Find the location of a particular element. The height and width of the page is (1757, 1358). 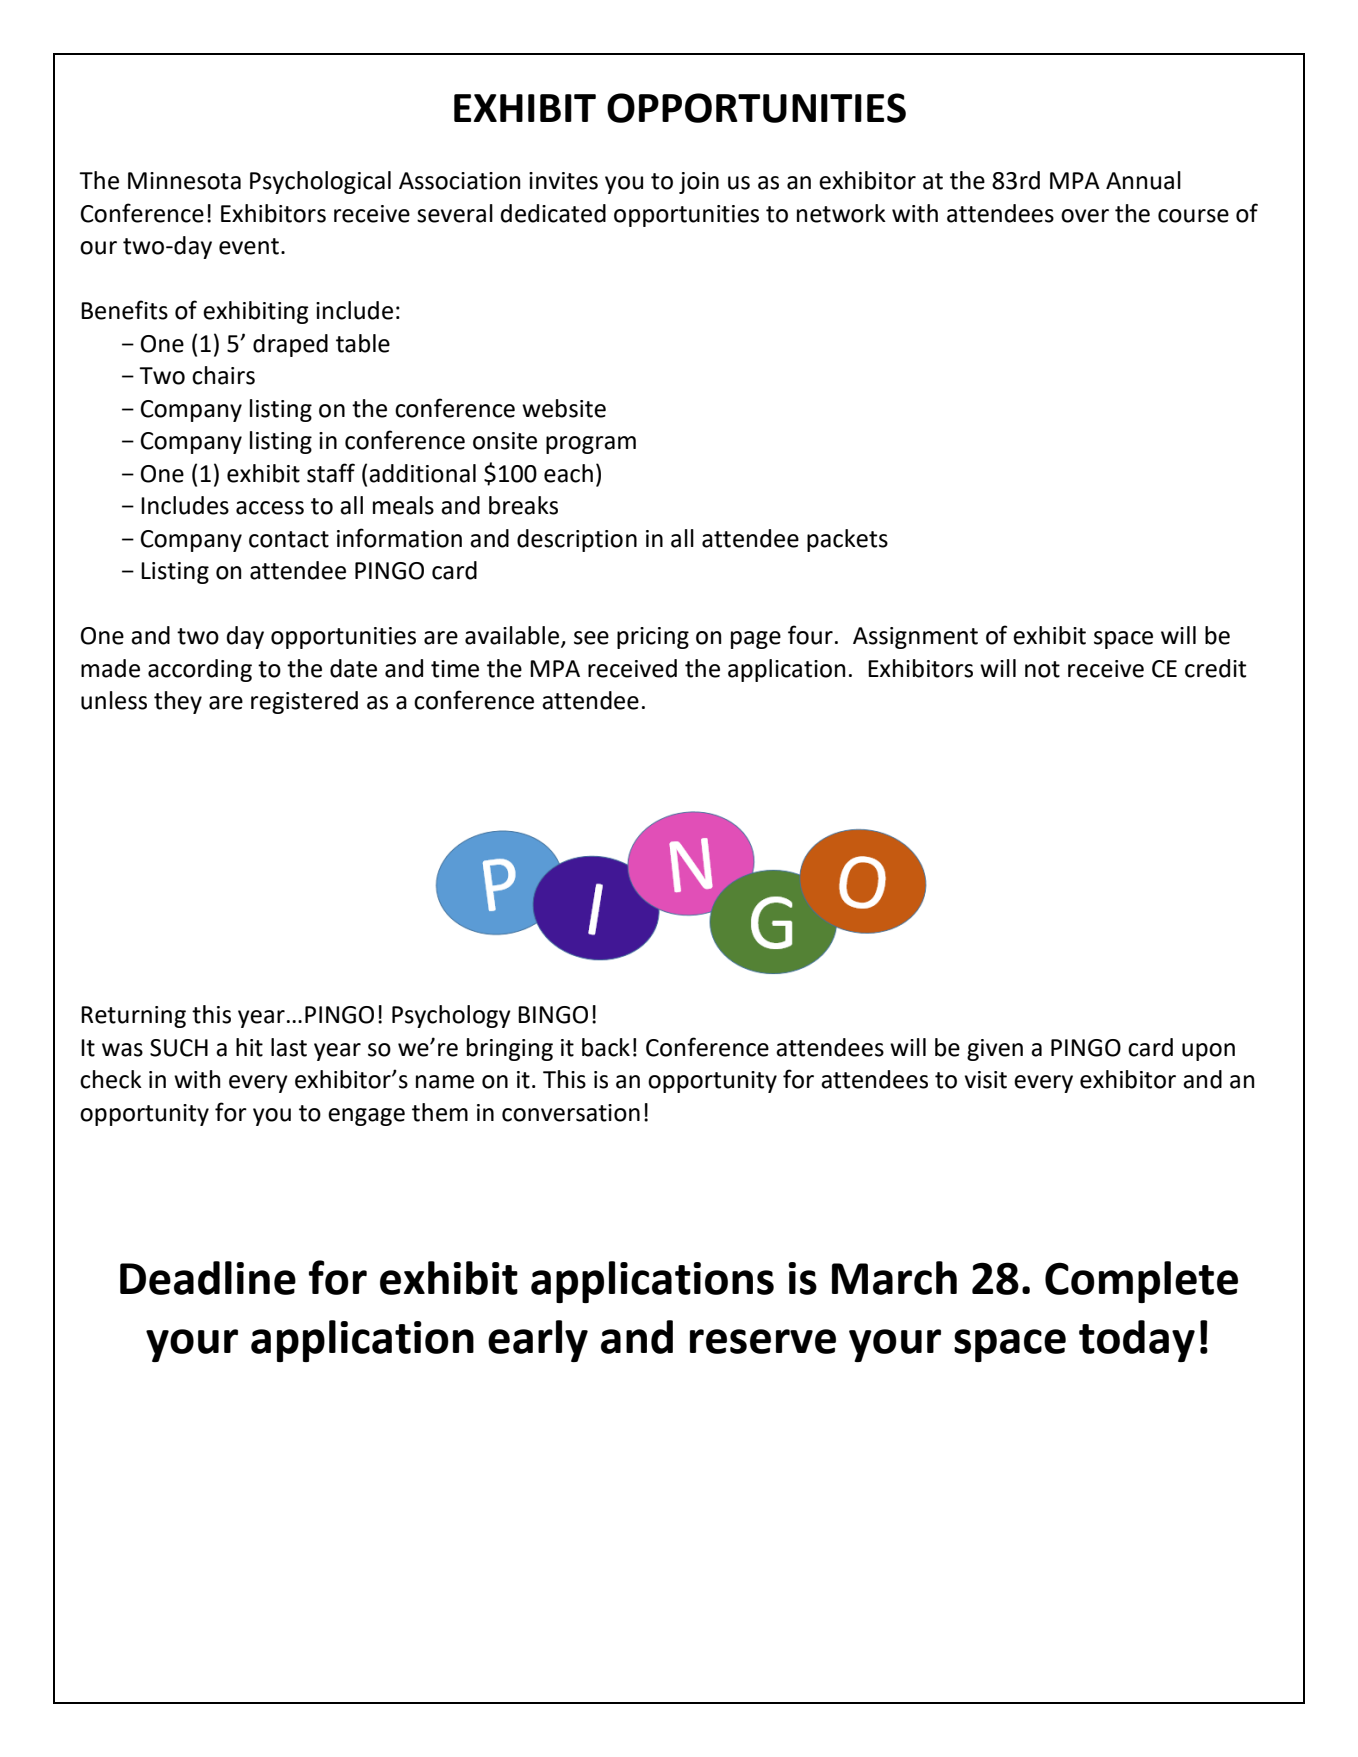

Complete is located at coordinates (1141, 1282).
